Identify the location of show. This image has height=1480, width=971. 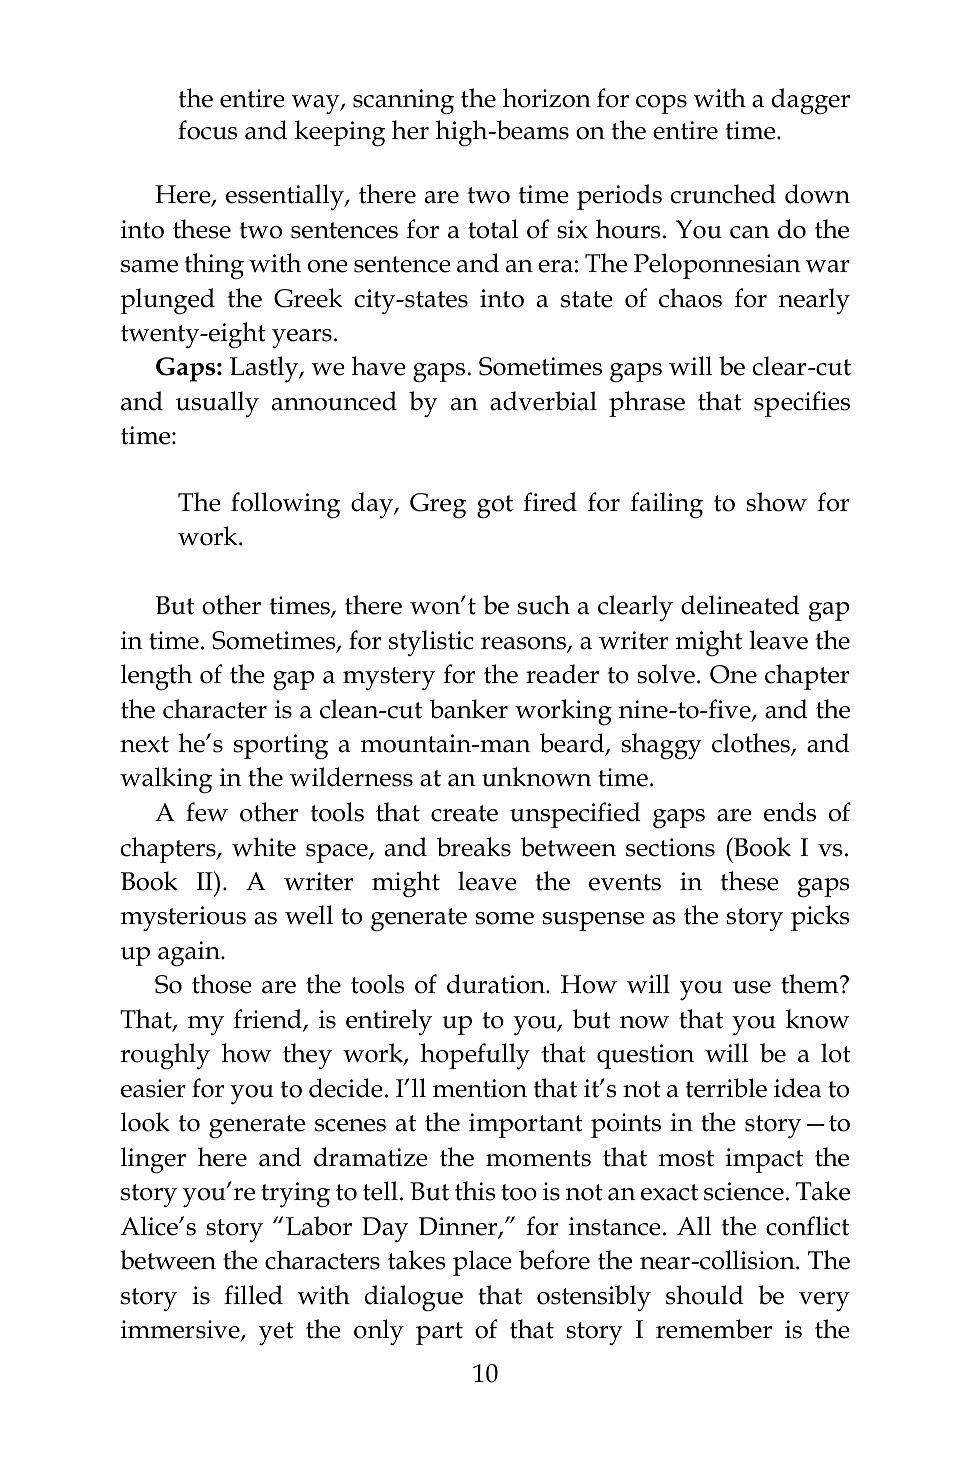
(776, 502).
